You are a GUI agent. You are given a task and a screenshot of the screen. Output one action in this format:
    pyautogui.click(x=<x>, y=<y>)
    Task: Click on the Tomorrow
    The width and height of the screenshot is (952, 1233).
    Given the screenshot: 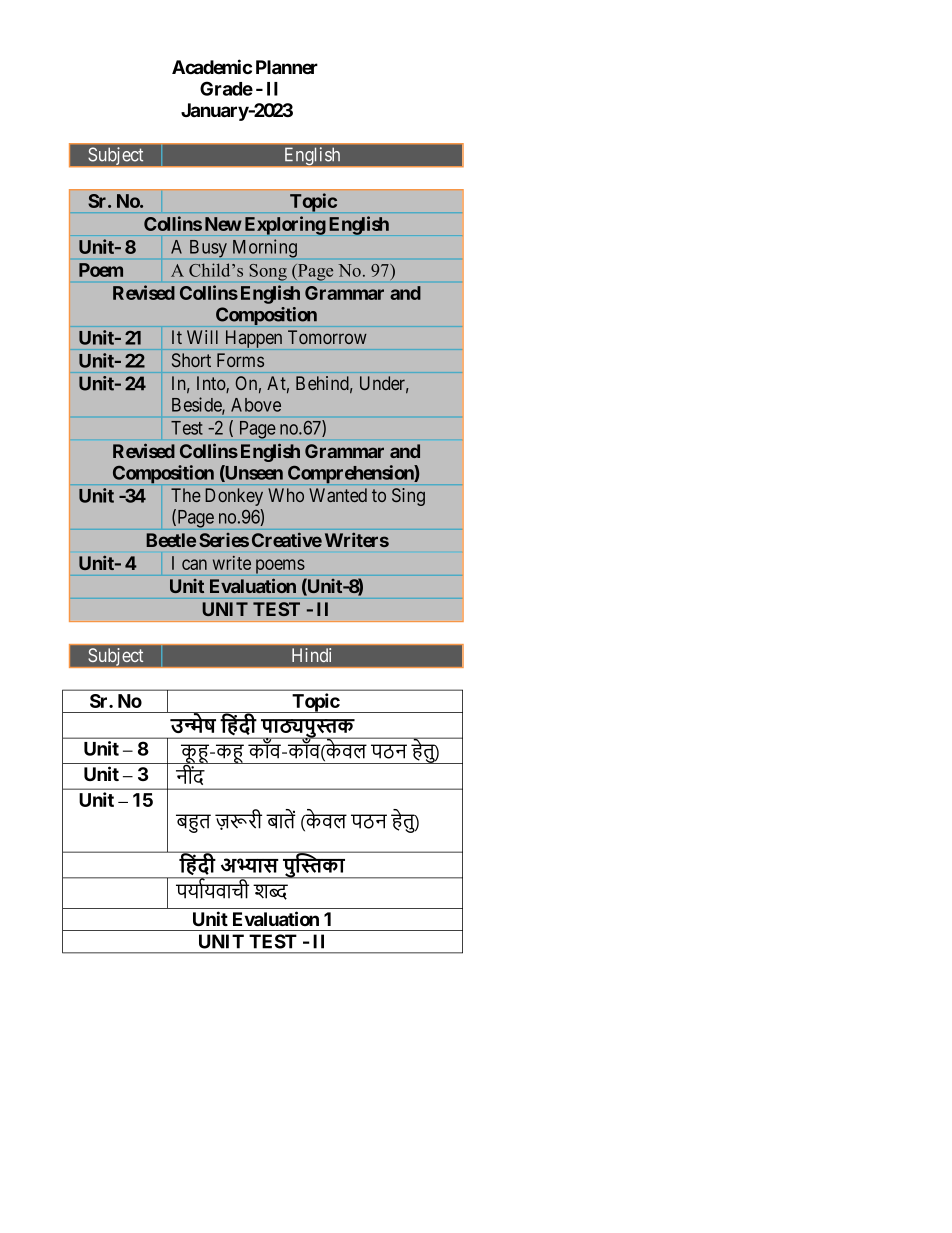 What is the action you would take?
    pyautogui.click(x=327, y=337)
